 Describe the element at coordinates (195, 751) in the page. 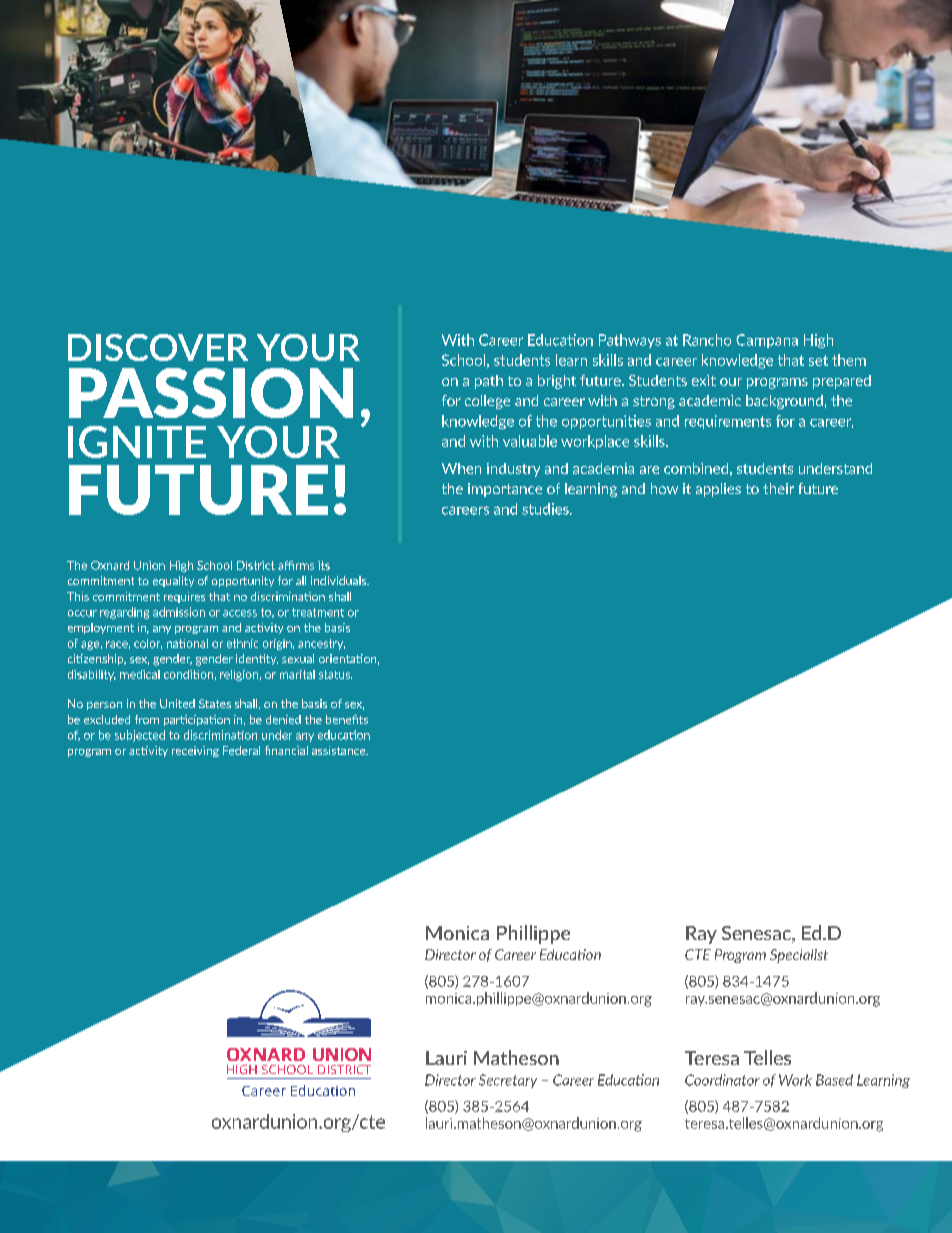

I see `receiving` at that location.
